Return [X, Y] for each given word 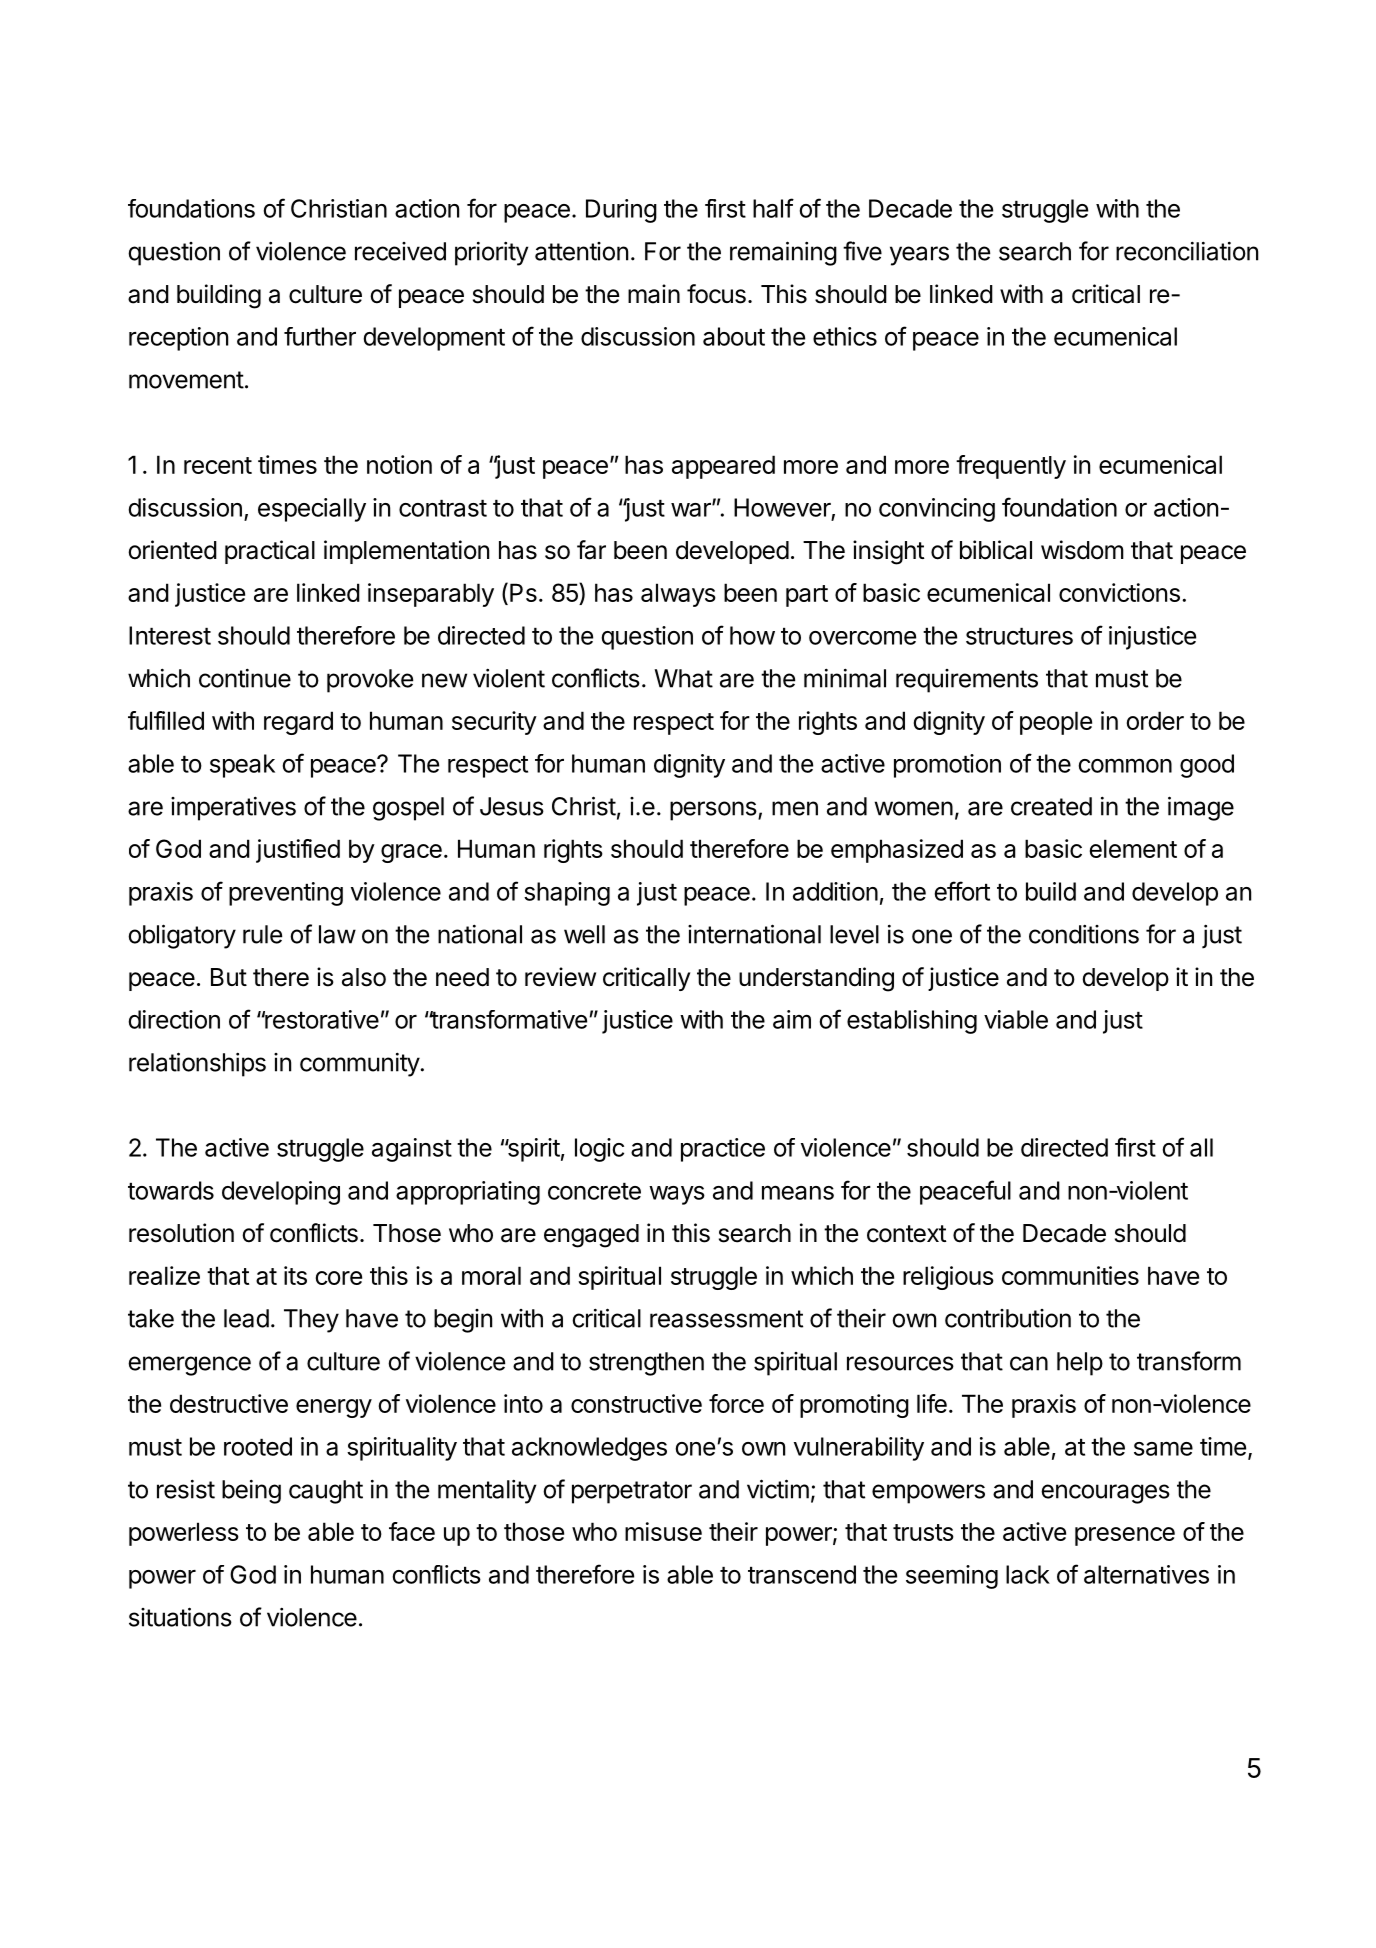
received [400, 251]
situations [180, 1617]
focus [716, 294]
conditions [1084, 934]
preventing [286, 894]
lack [1028, 1574]
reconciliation [1187, 251]
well [584, 934]
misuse [663, 1531]
